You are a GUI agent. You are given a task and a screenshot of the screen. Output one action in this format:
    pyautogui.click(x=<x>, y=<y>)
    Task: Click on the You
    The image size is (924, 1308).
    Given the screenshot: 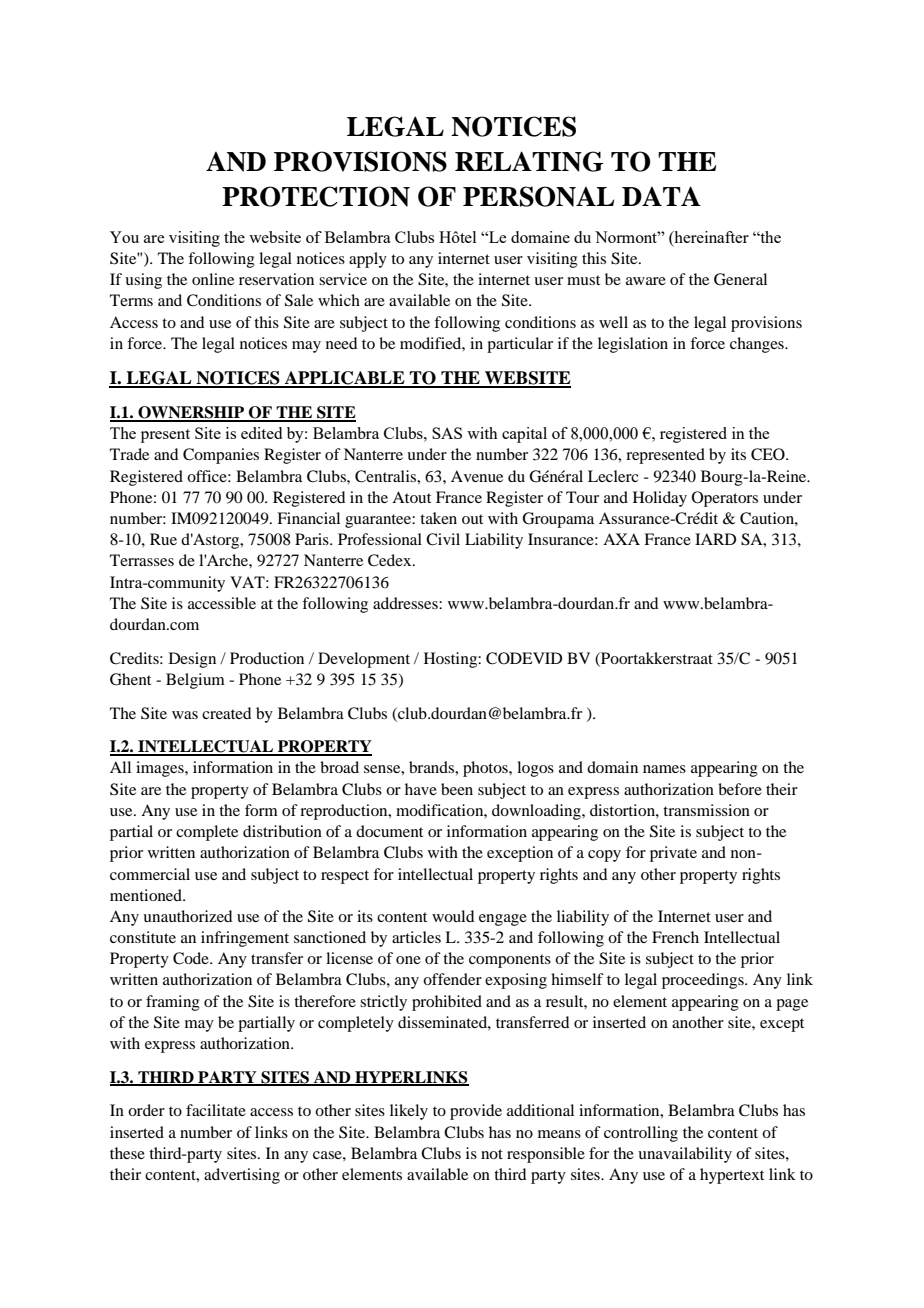 What is the action you would take?
    pyautogui.click(x=124, y=237)
